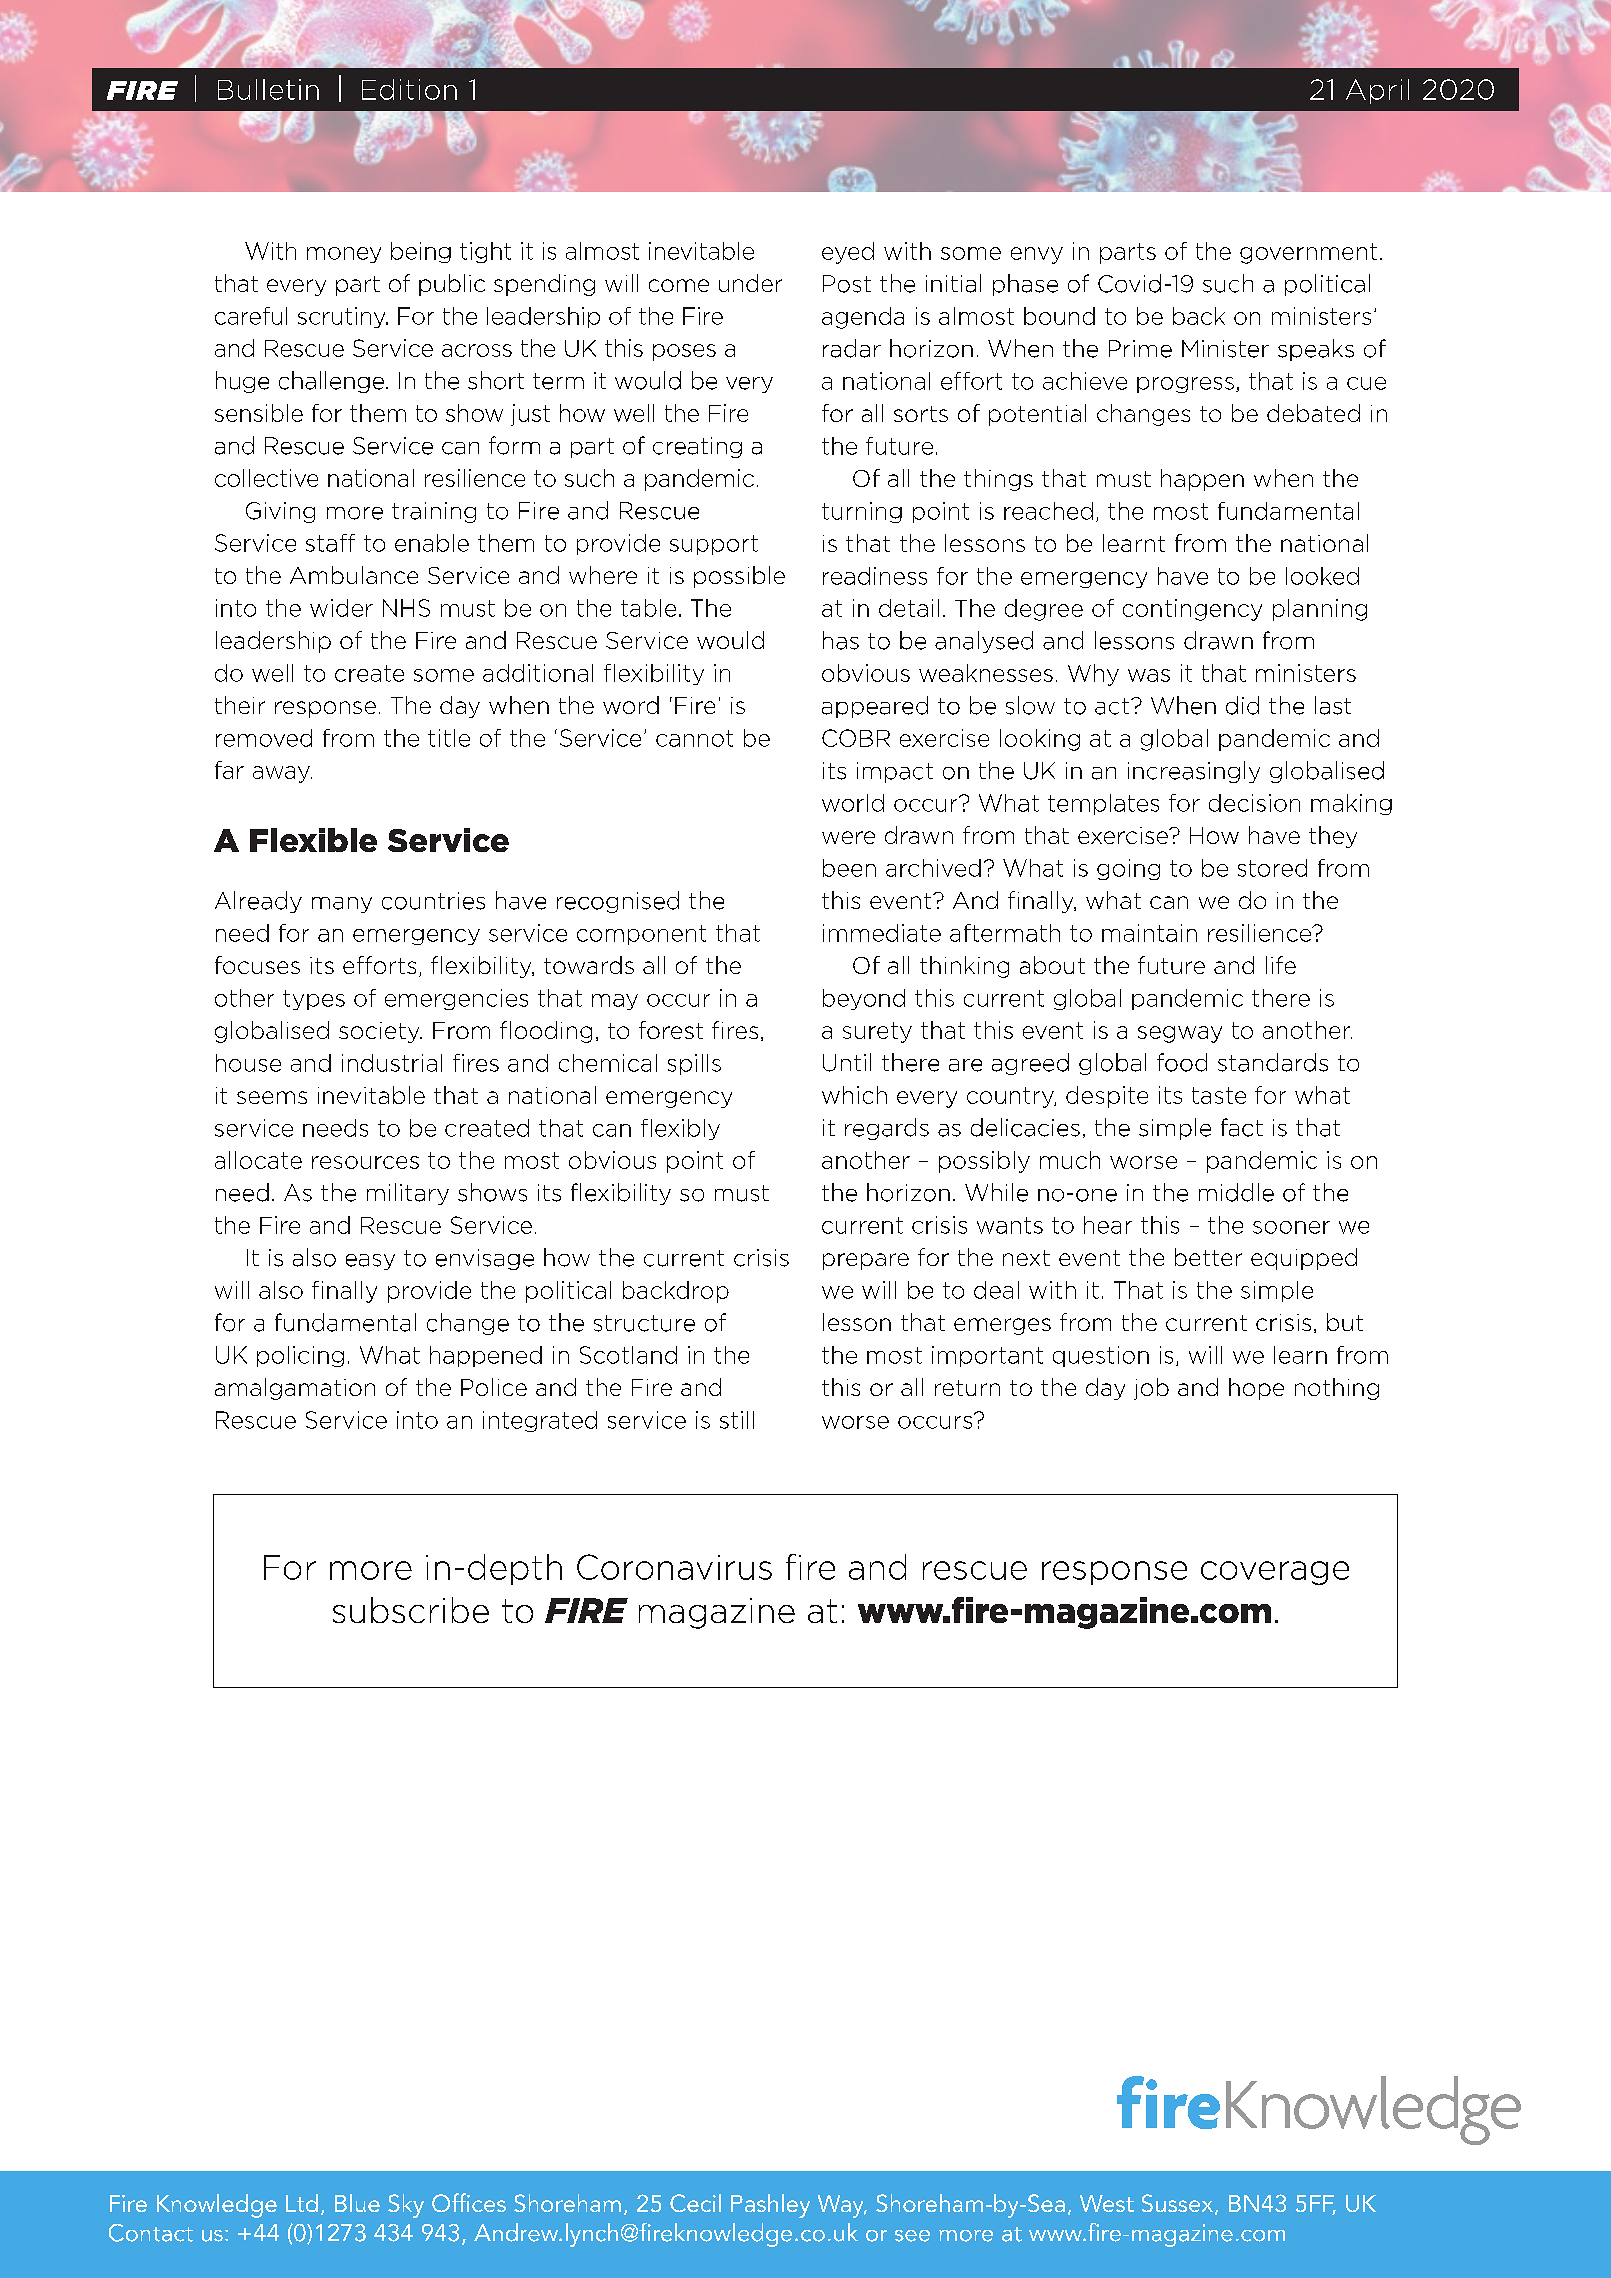 The height and width of the page is (2278, 1611). Describe the element at coordinates (1308, 253) in the page. I see `government` at that location.
